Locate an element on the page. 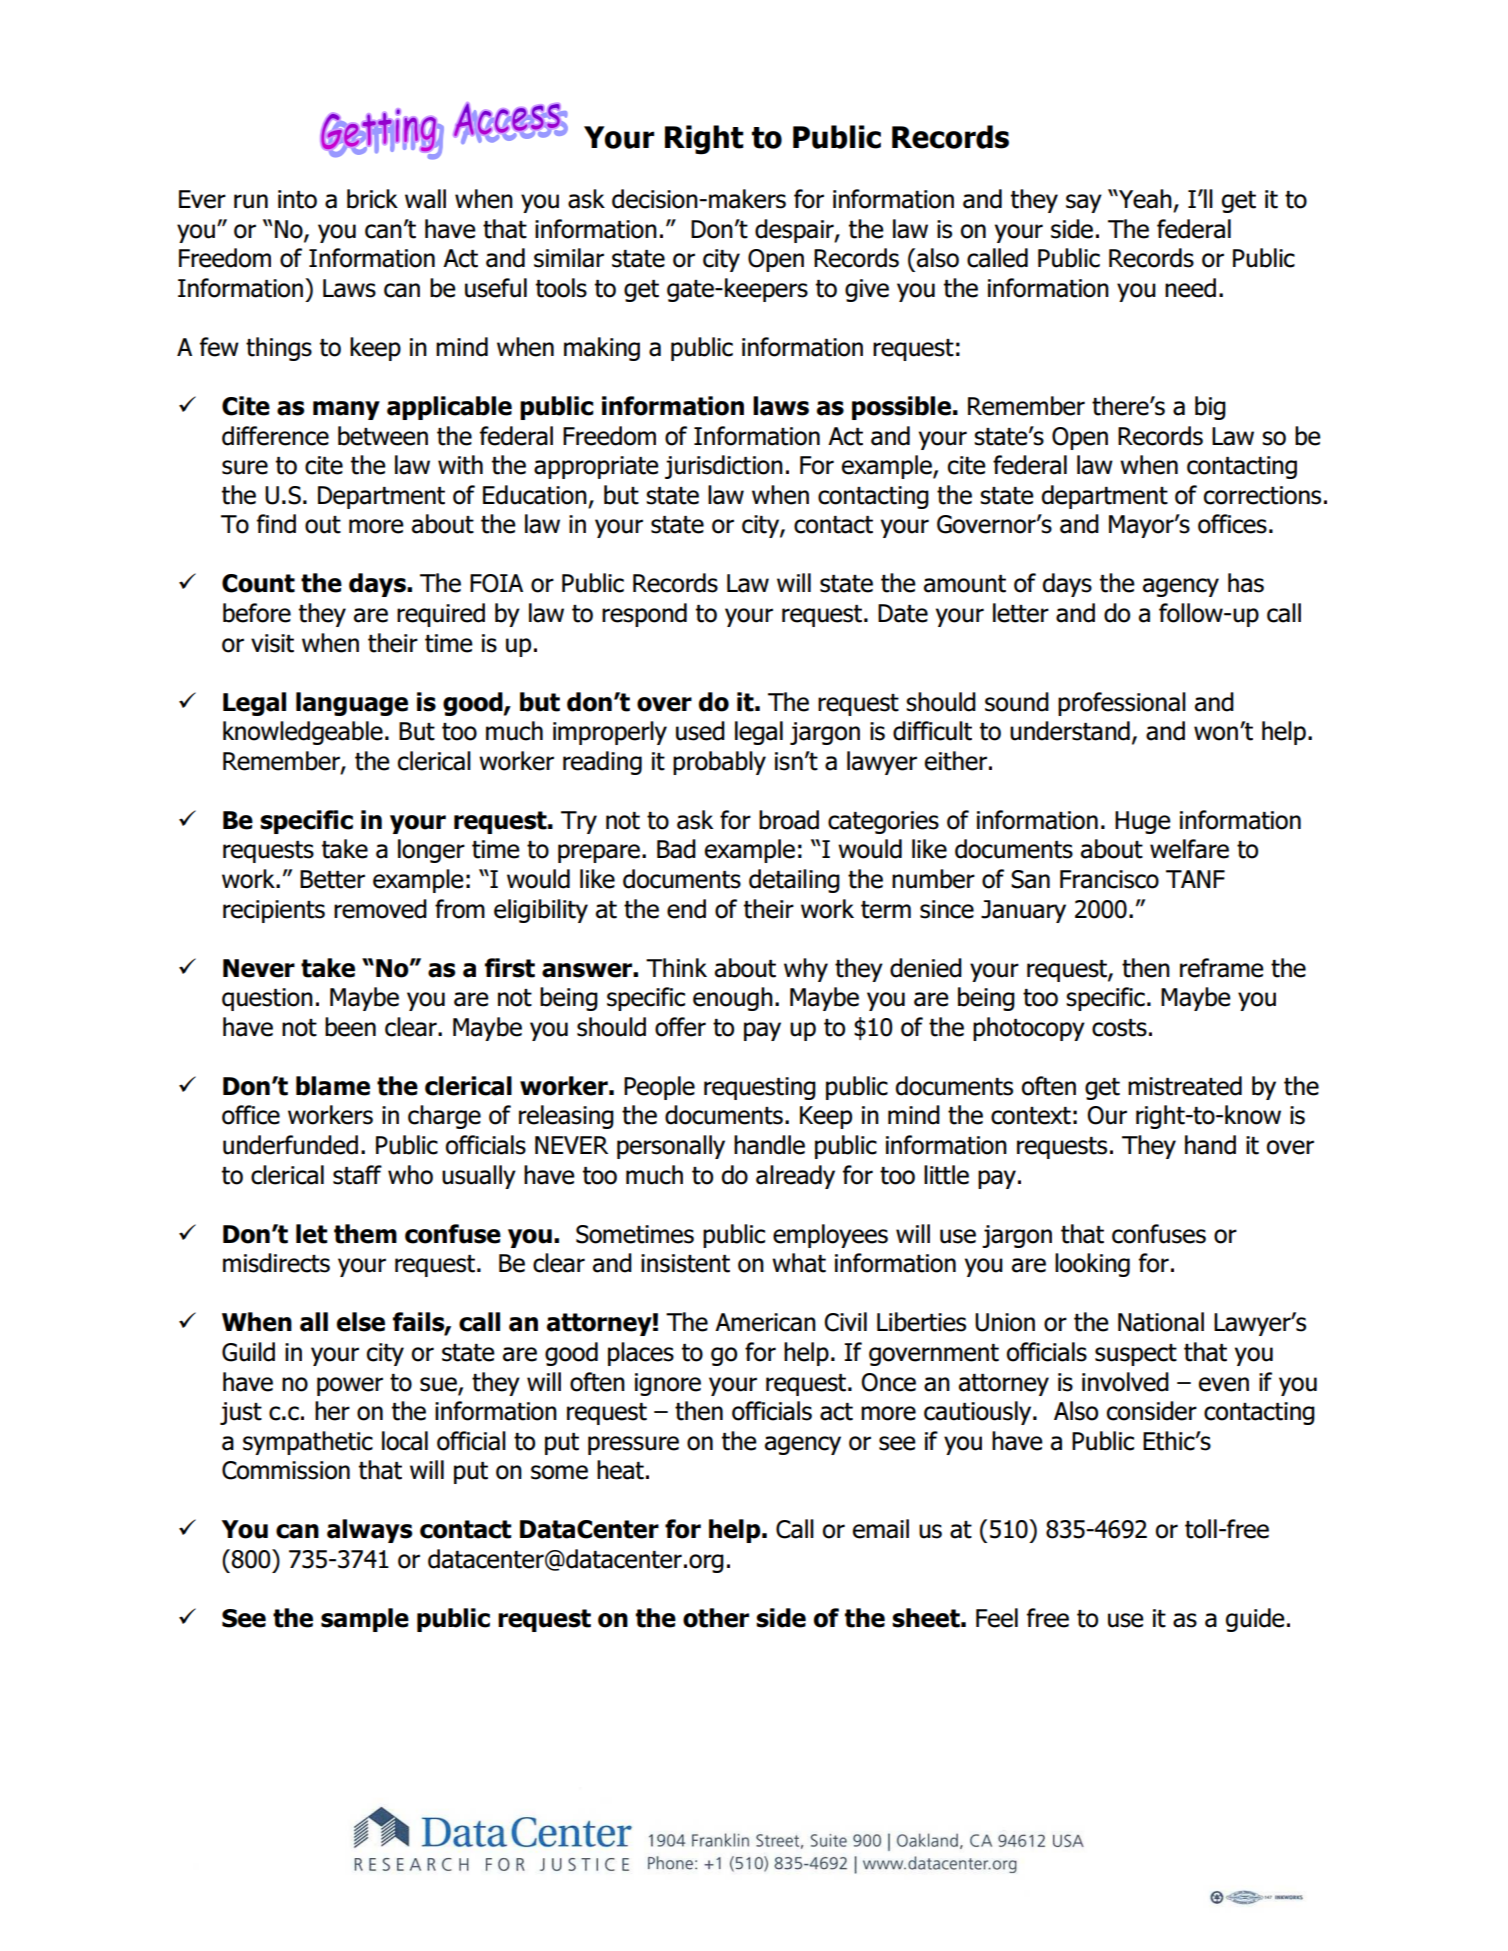 The image size is (1508, 1951). language is located at coordinates (352, 704).
